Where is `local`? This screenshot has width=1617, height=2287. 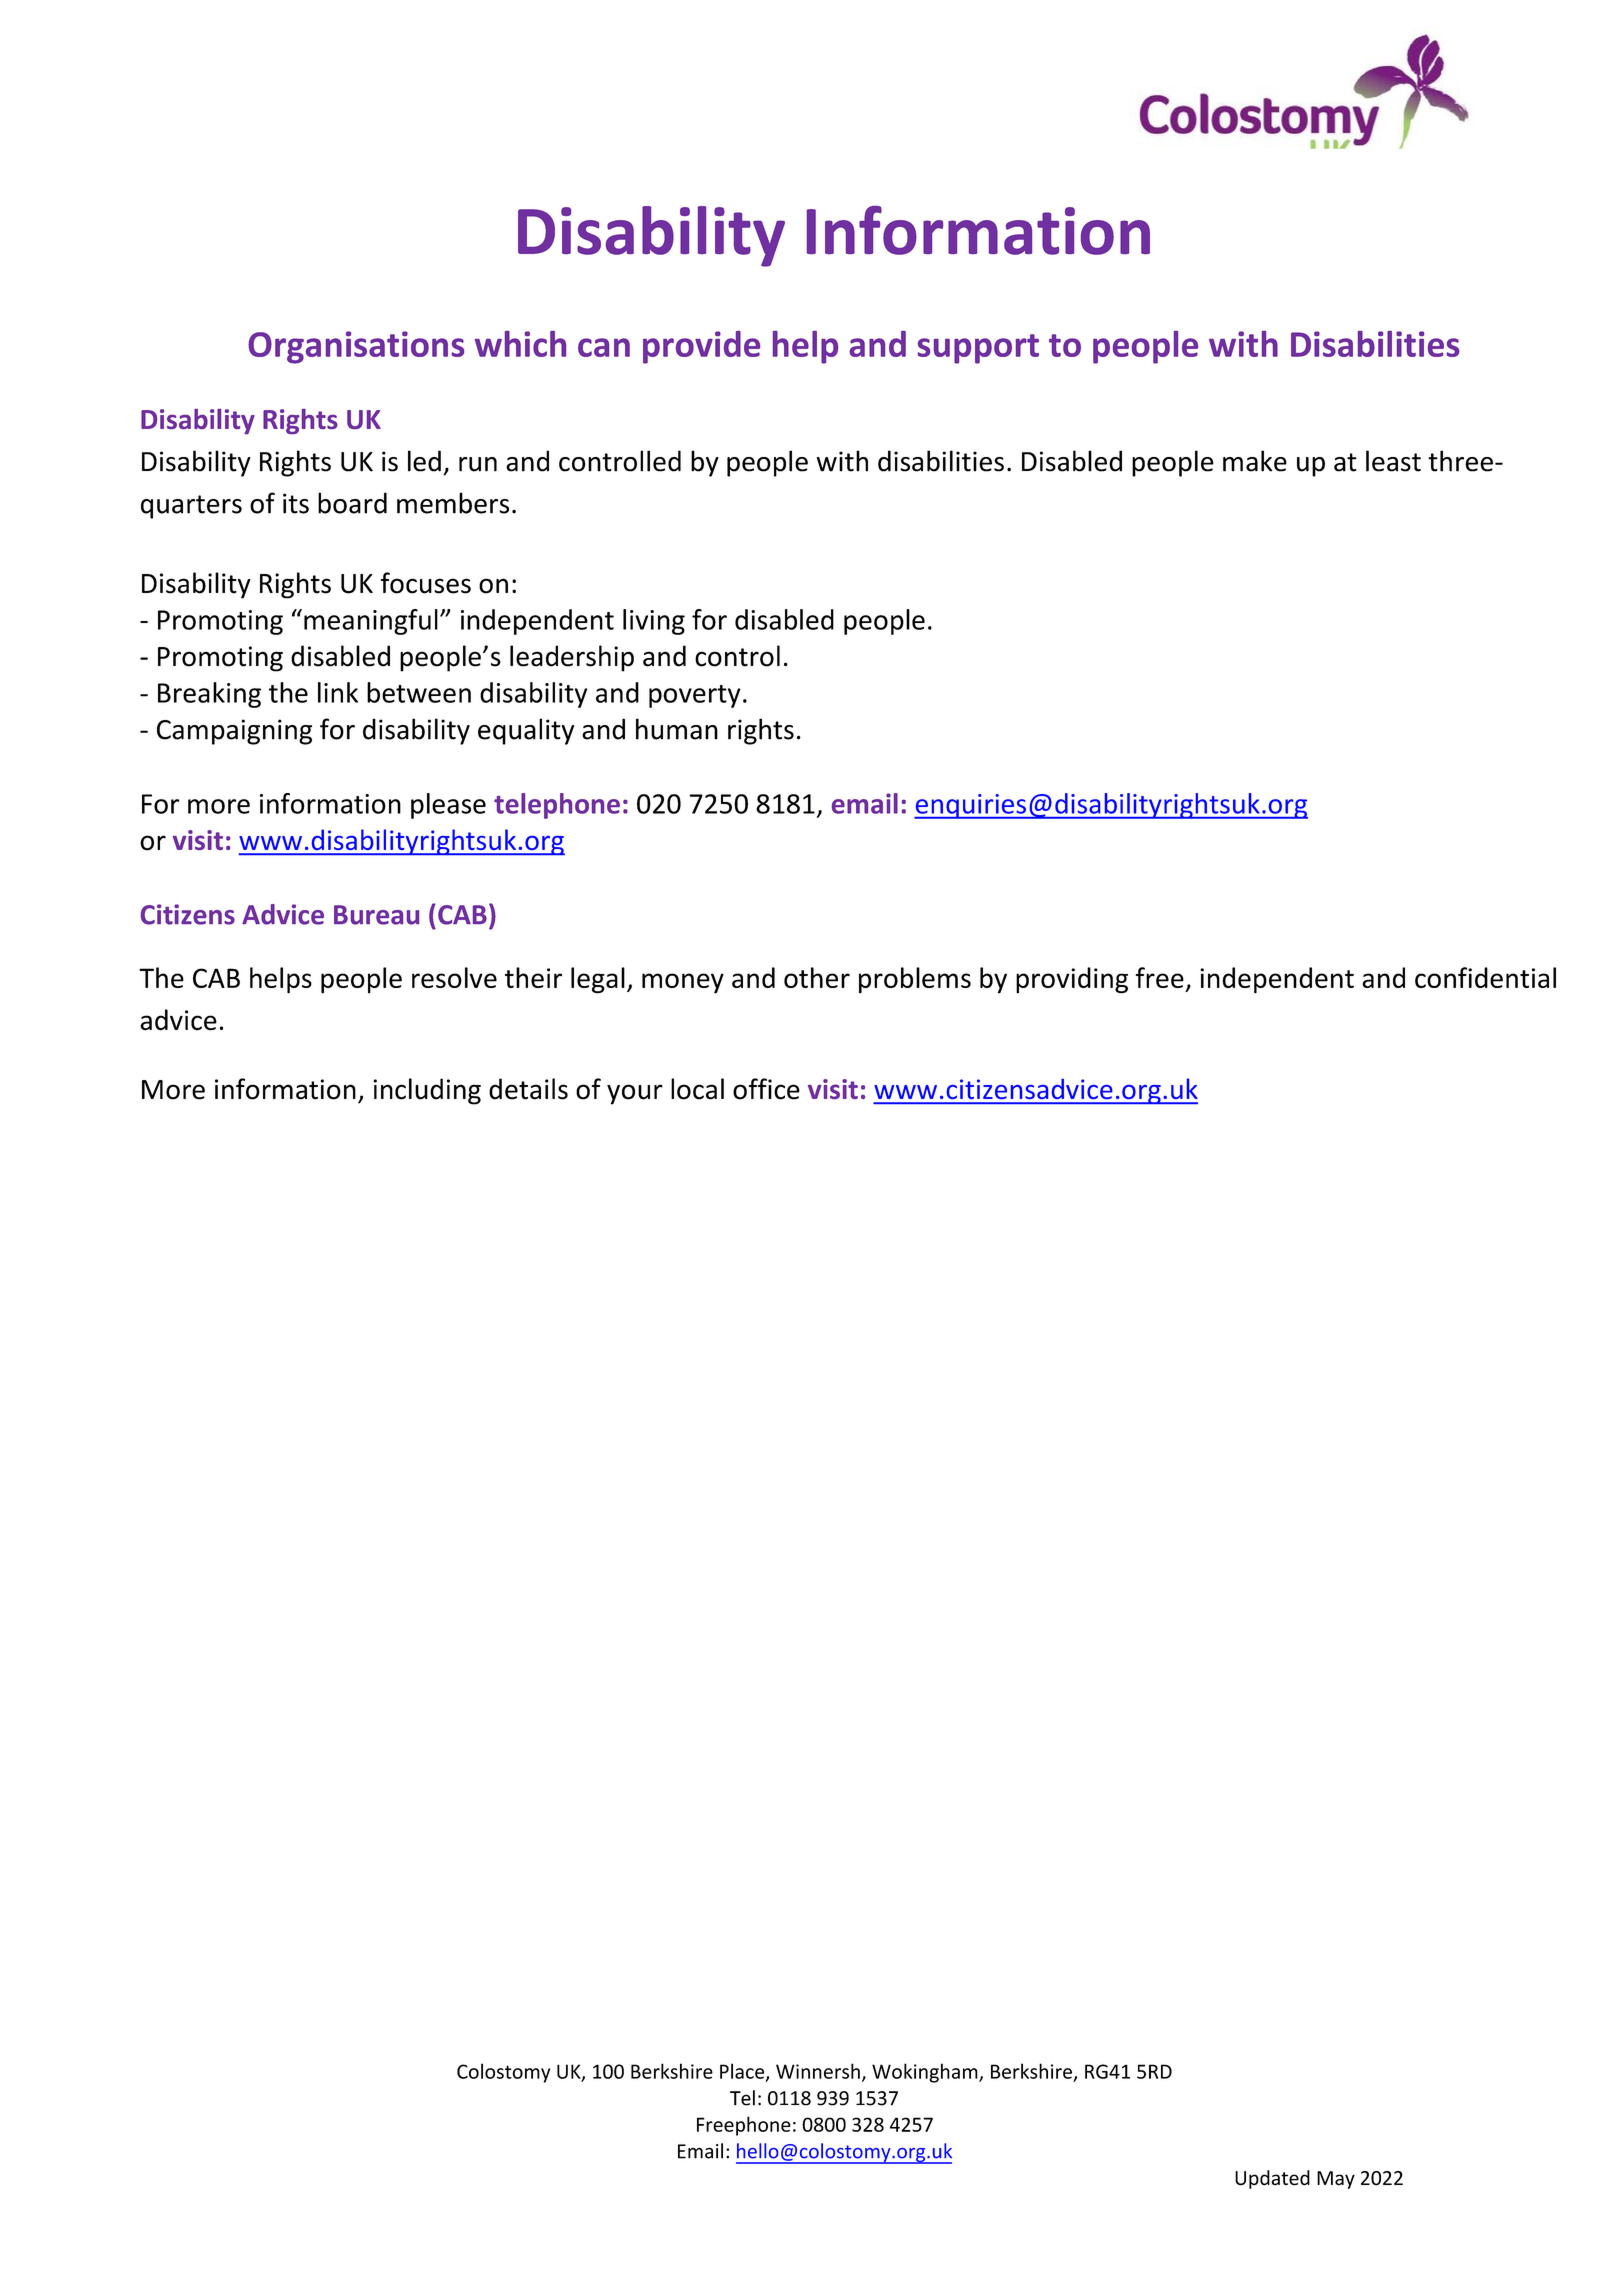
local is located at coordinates (697, 1089).
